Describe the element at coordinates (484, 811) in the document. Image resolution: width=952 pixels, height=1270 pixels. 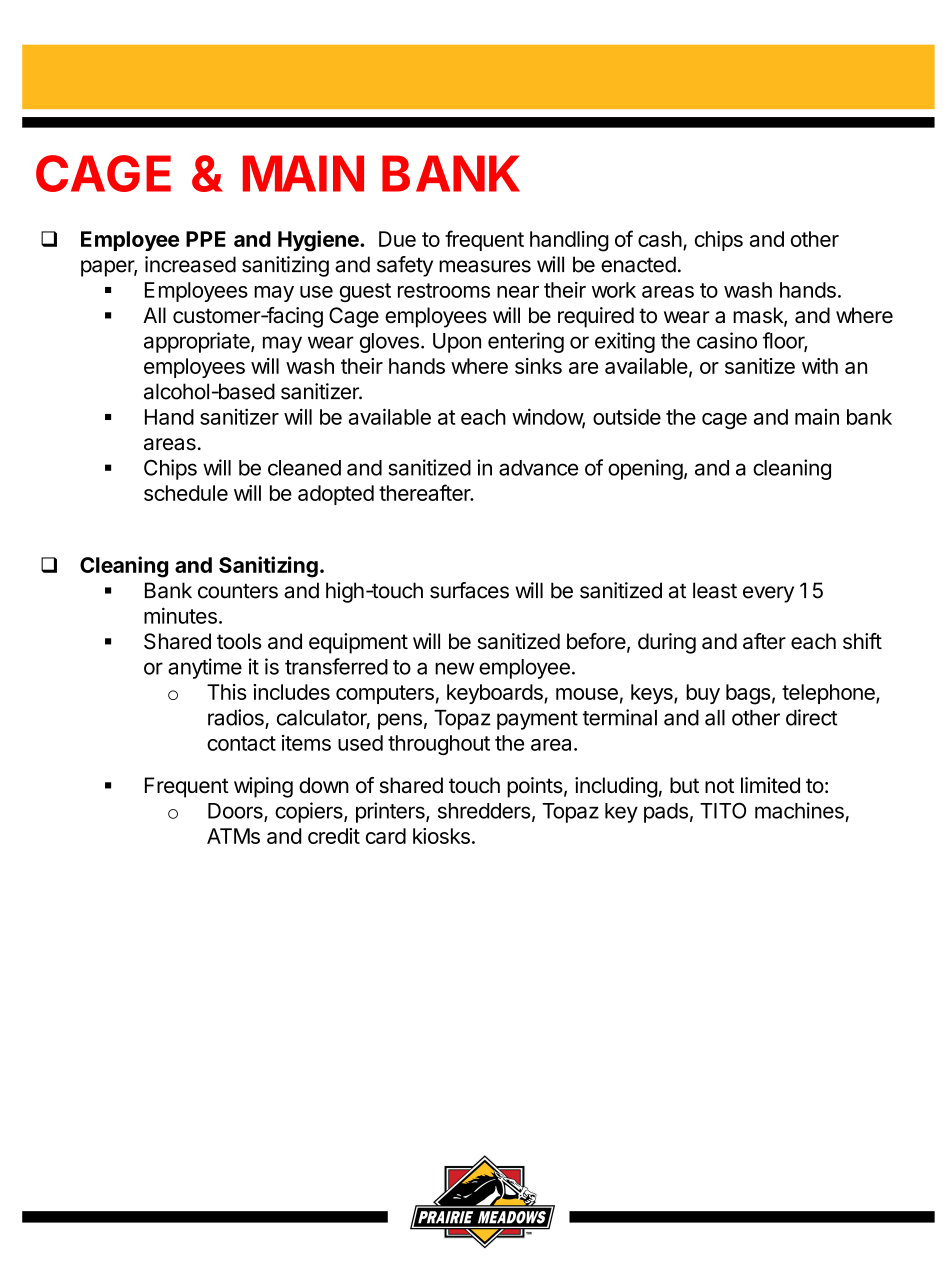
I see `shredders` at that location.
